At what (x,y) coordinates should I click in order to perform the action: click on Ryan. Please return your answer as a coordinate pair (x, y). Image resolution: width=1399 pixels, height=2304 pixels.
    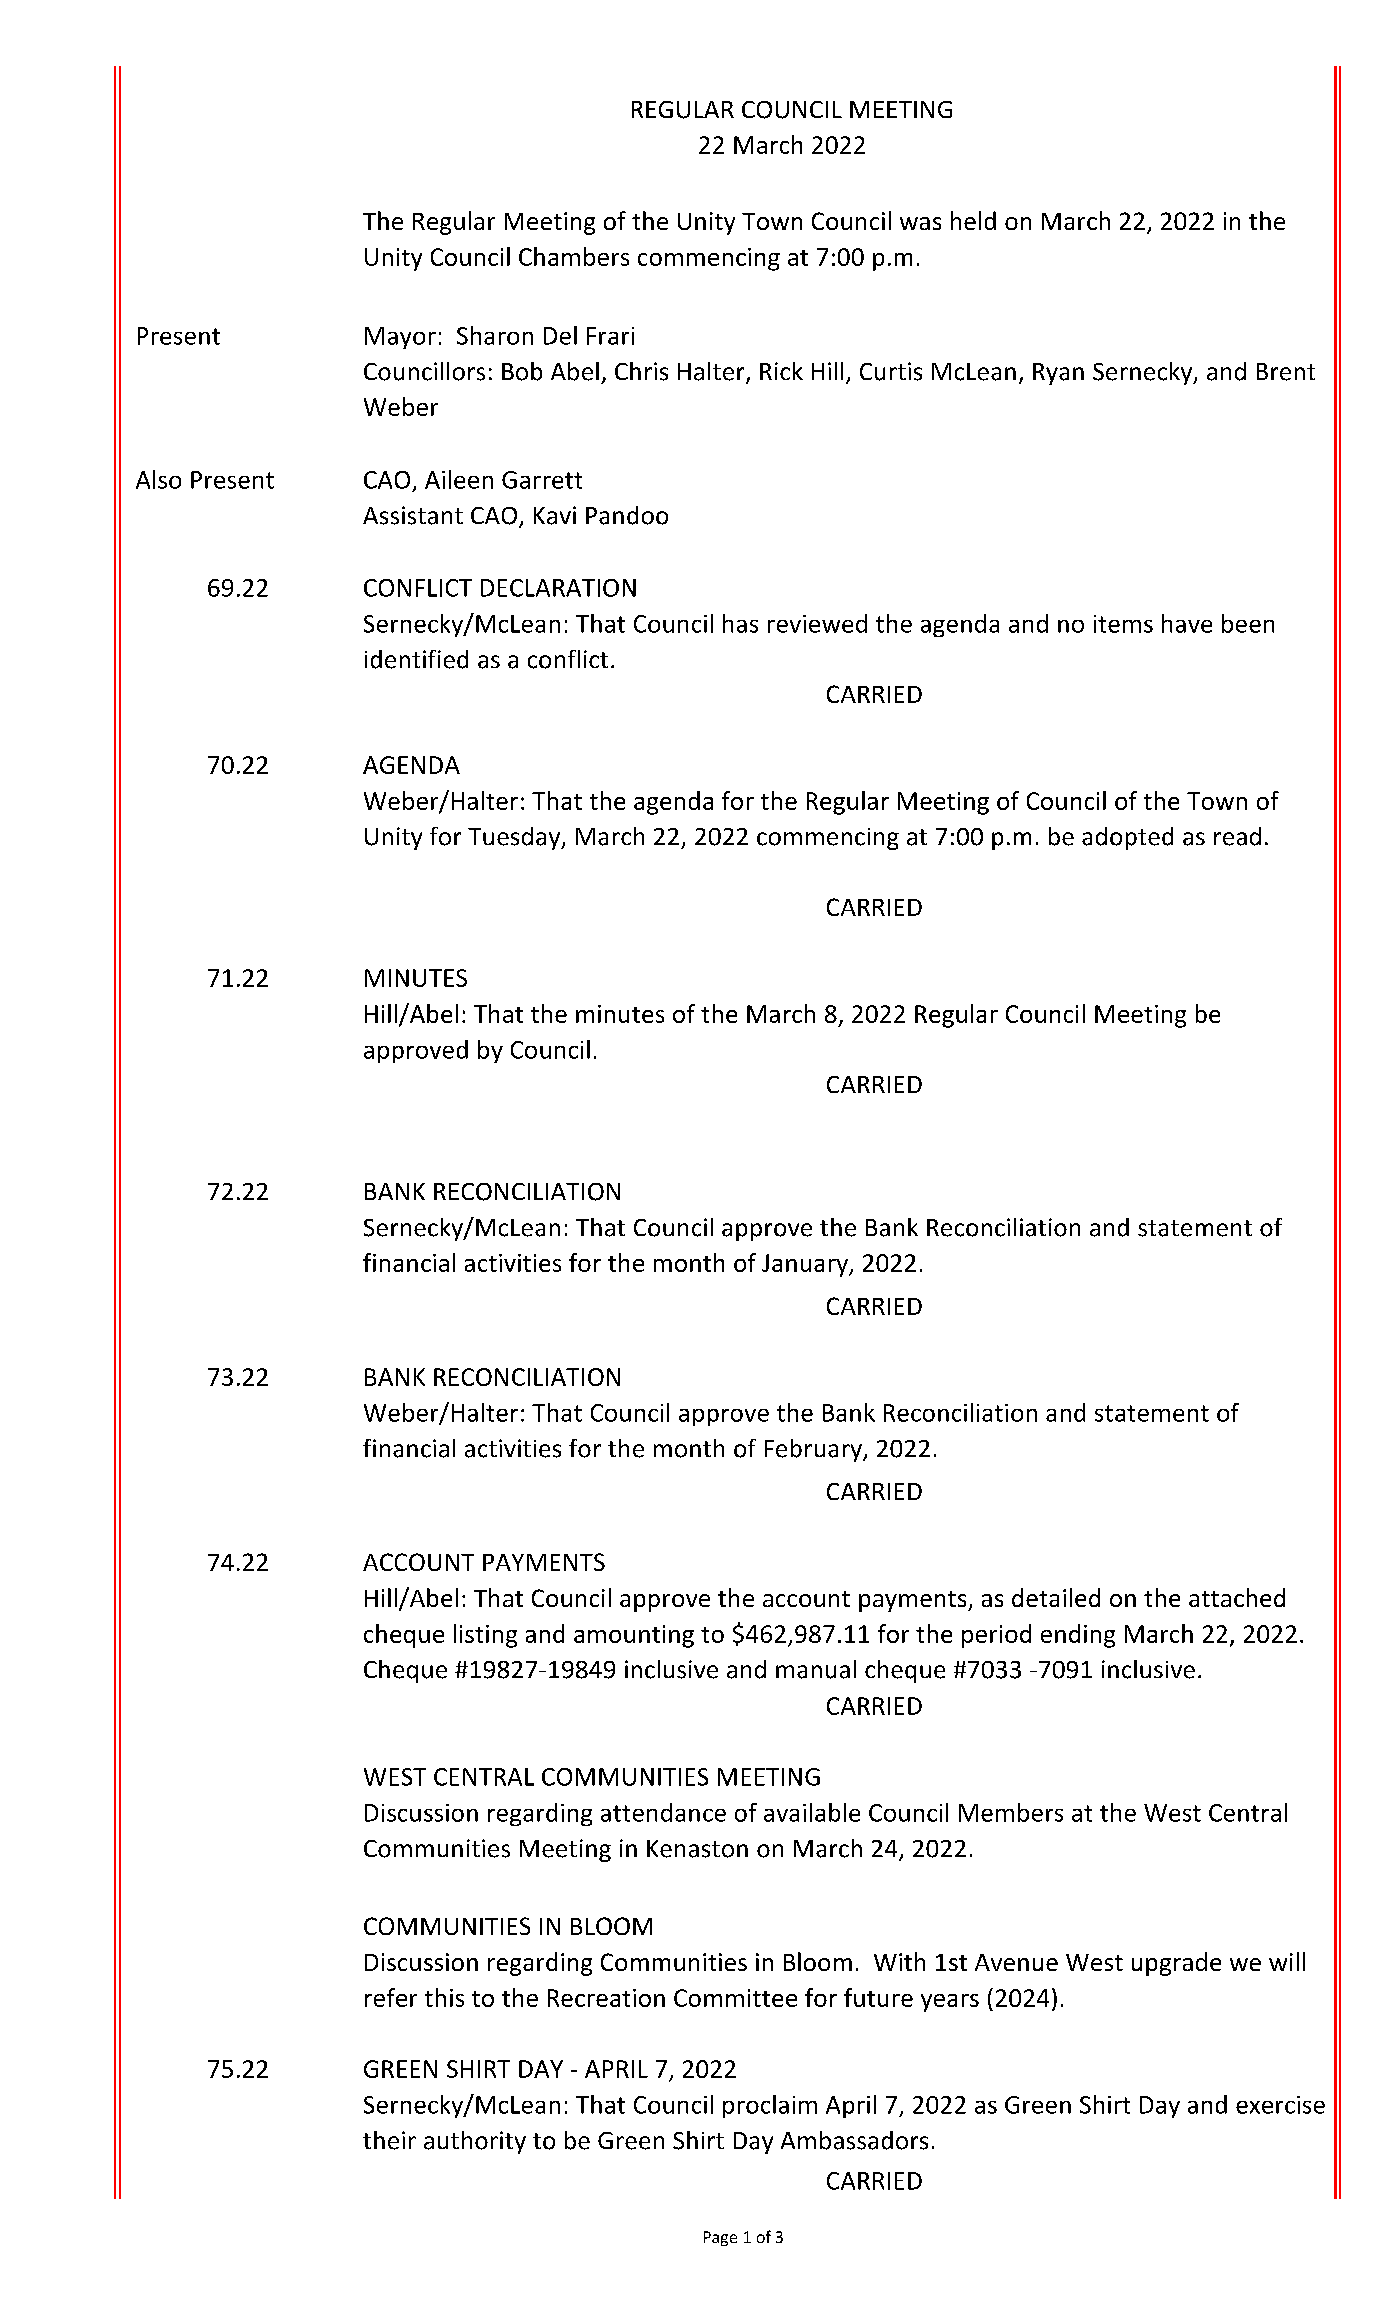
    Looking at the image, I should click on (1058, 374).
